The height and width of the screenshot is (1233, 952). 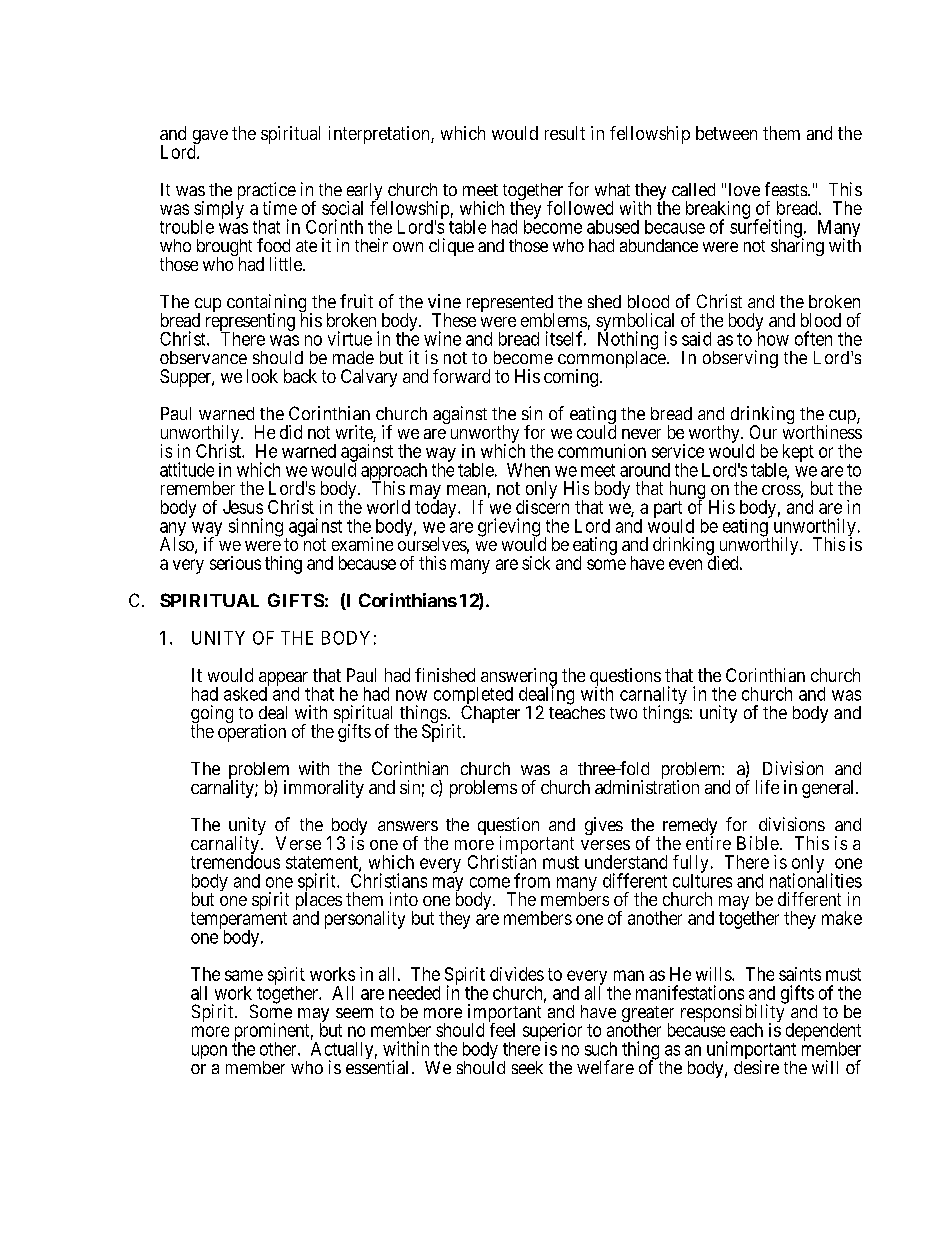 I want to click on love, so click(x=744, y=189).
